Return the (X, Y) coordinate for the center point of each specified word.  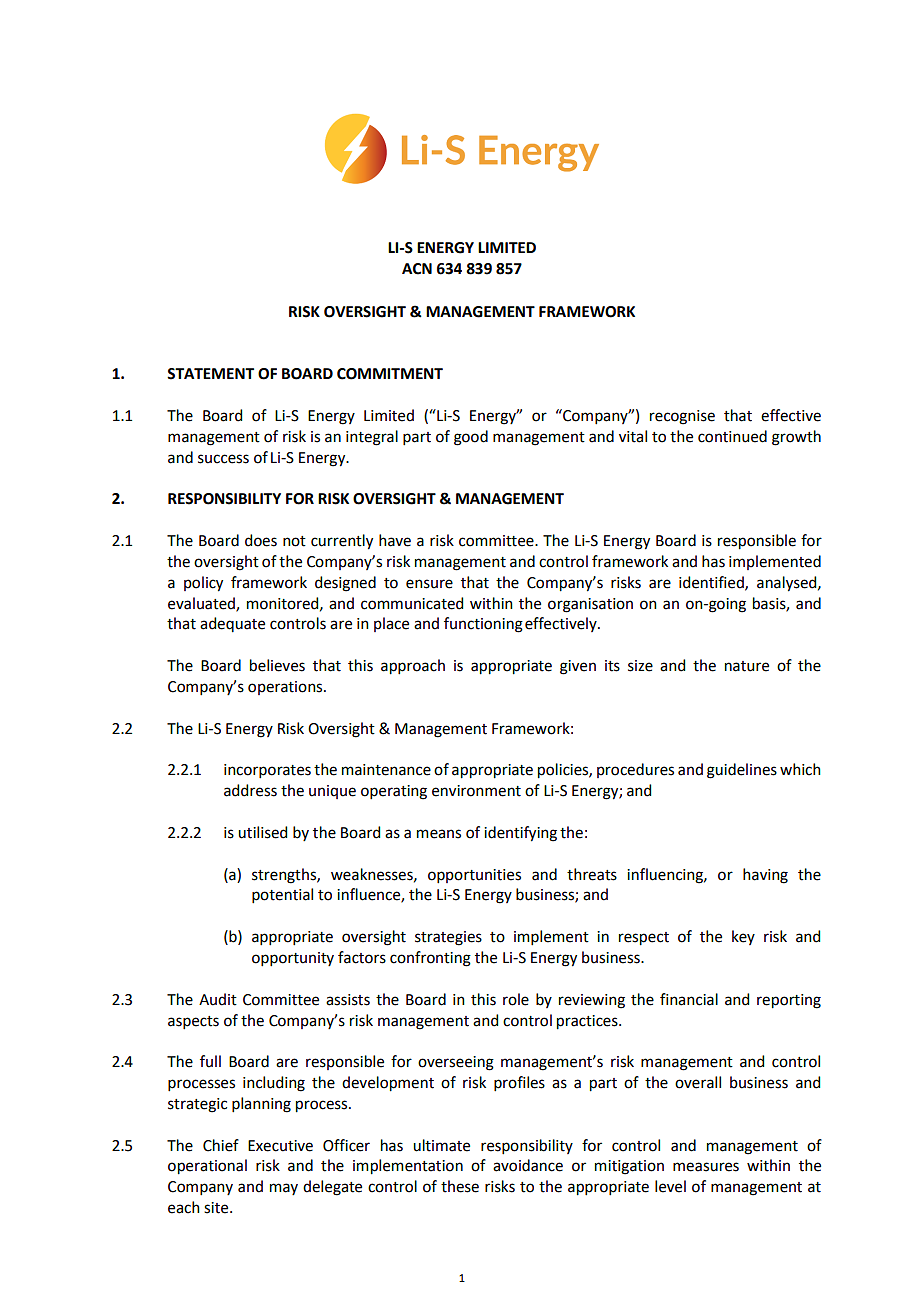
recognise (682, 417)
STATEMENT (210, 374)
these (460, 1186)
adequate (232, 624)
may (284, 1189)
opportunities (474, 876)
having (765, 876)
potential (282, 895)
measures (706, 1167)
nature (747, 666)
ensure (429, 584)
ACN (417, 269)
